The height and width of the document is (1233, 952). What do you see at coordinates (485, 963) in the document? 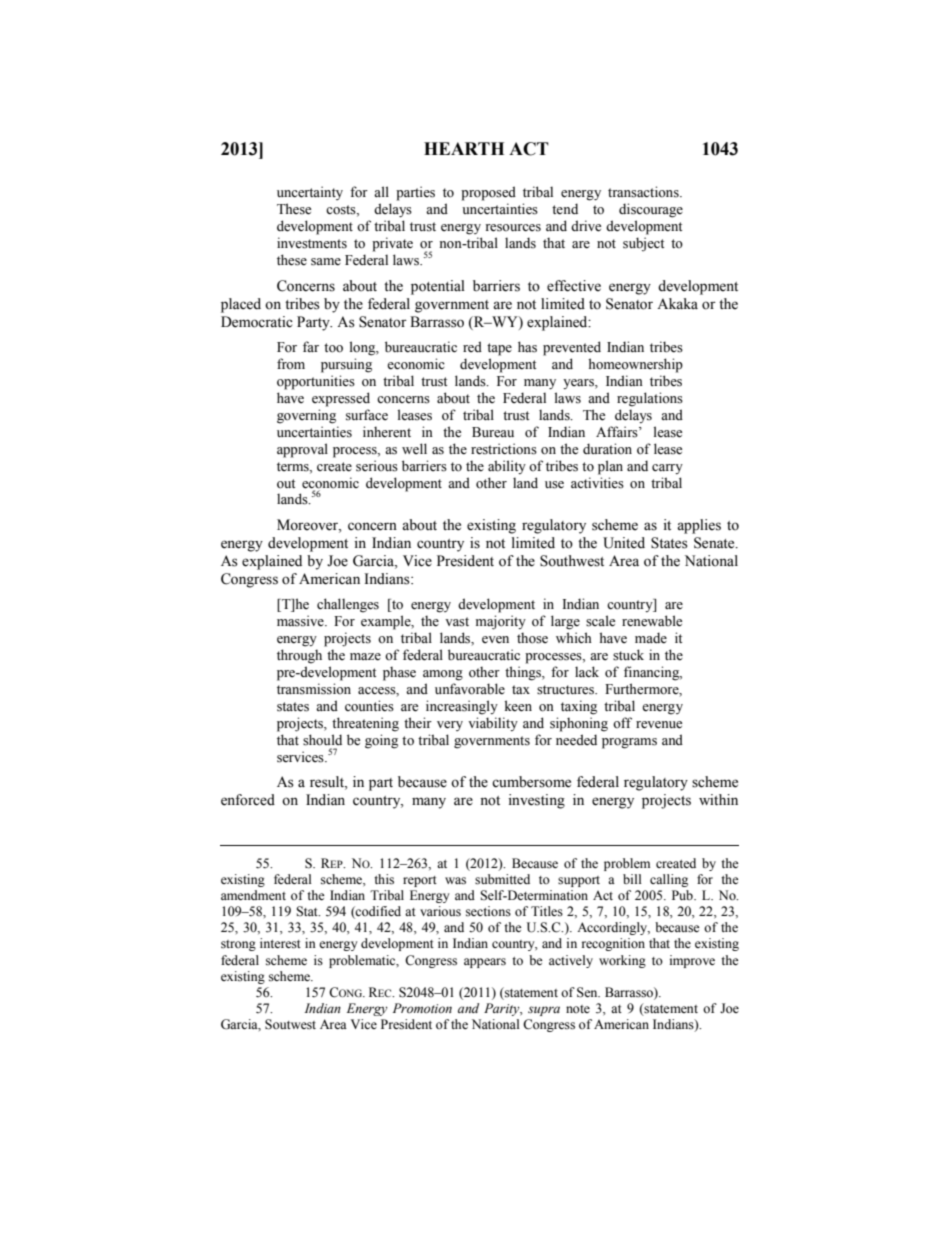
I see `appears` at bounding box center [485, 963].
